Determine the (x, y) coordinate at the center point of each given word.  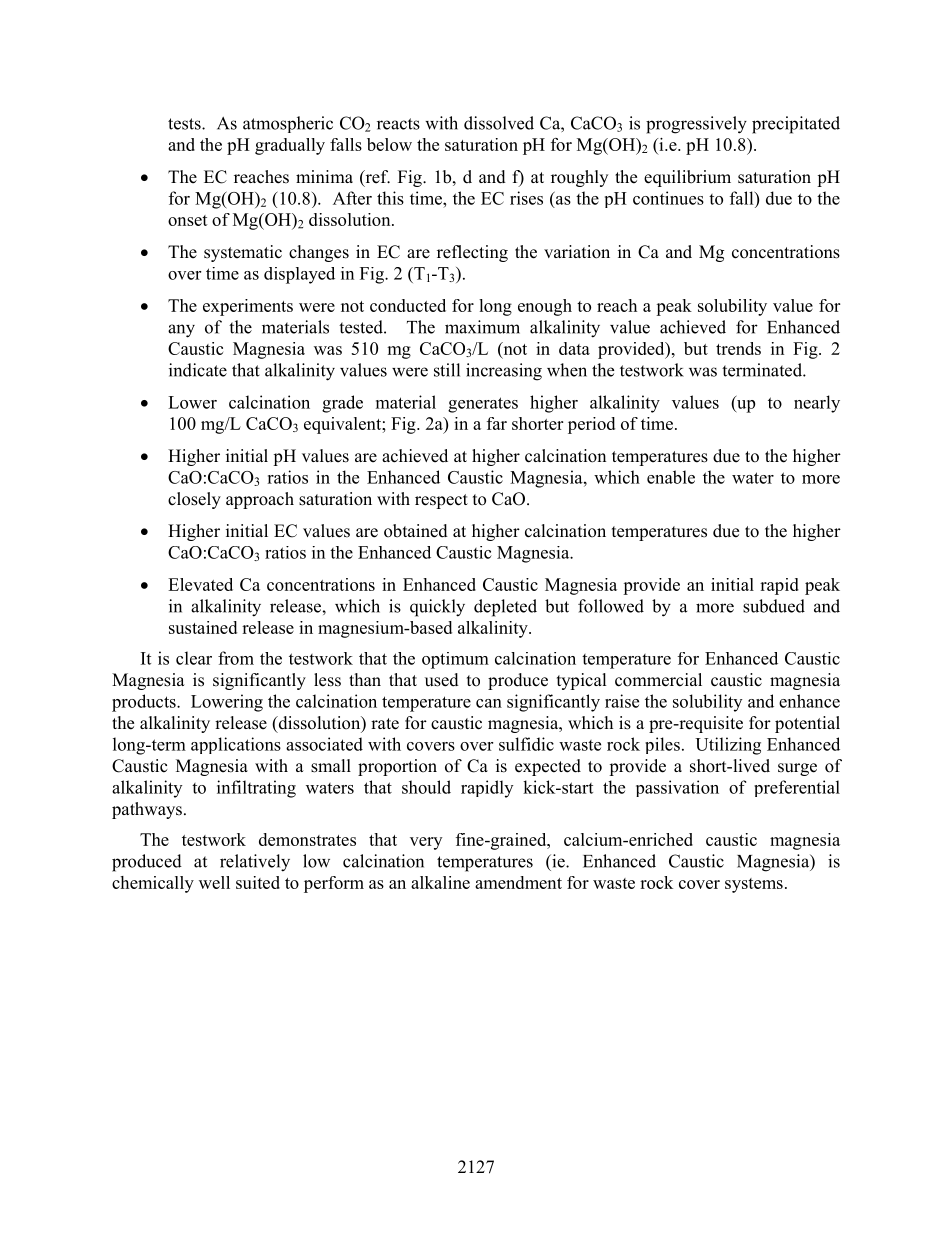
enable (671, 477)
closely (194, 500)
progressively (696, 125)
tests (185, 124)
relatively (255, 863)
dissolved (499, 123)
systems (754, 885)
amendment (518, 882)
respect (441, 501)
